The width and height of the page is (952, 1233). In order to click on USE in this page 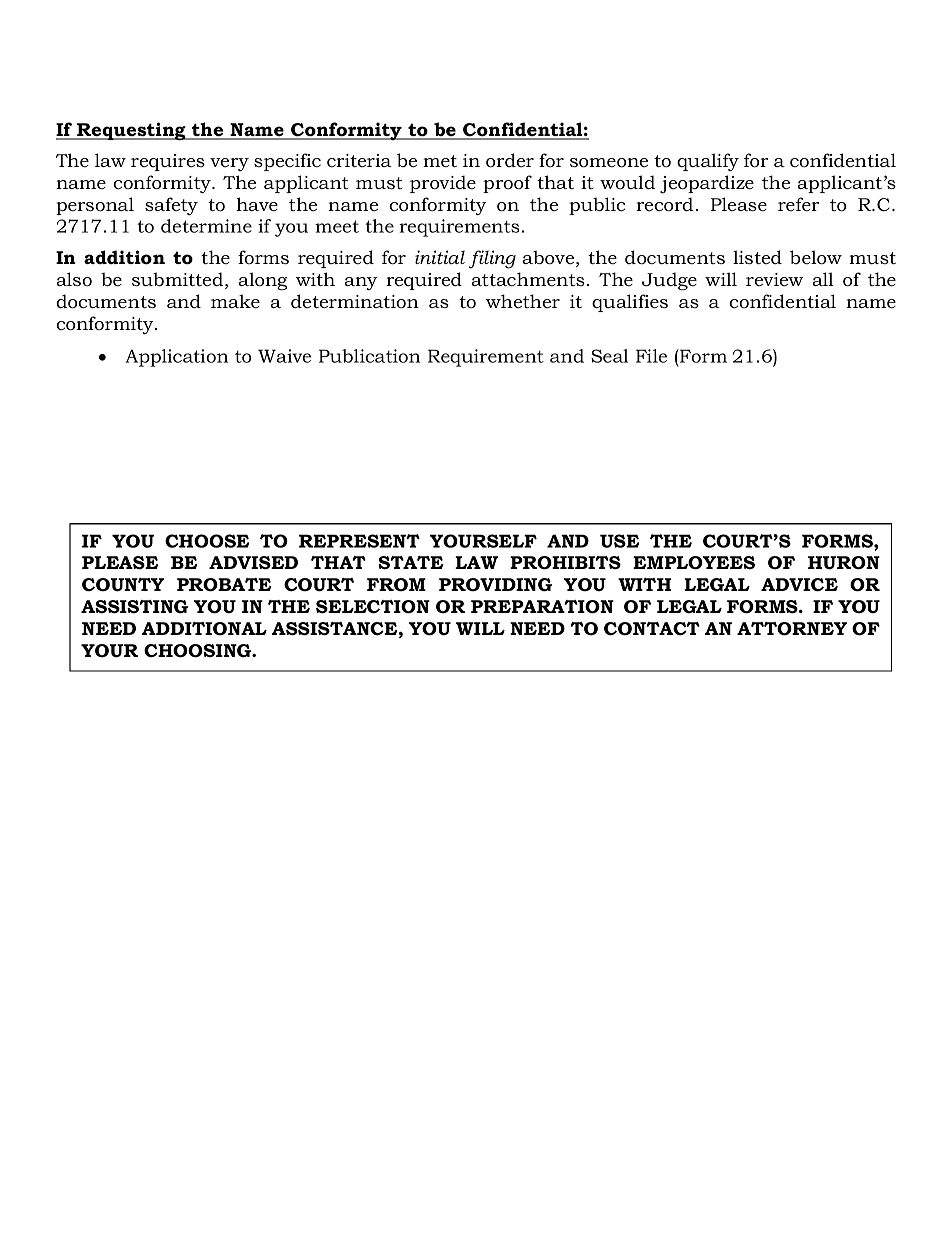, I will do `click(619, 541)`.
